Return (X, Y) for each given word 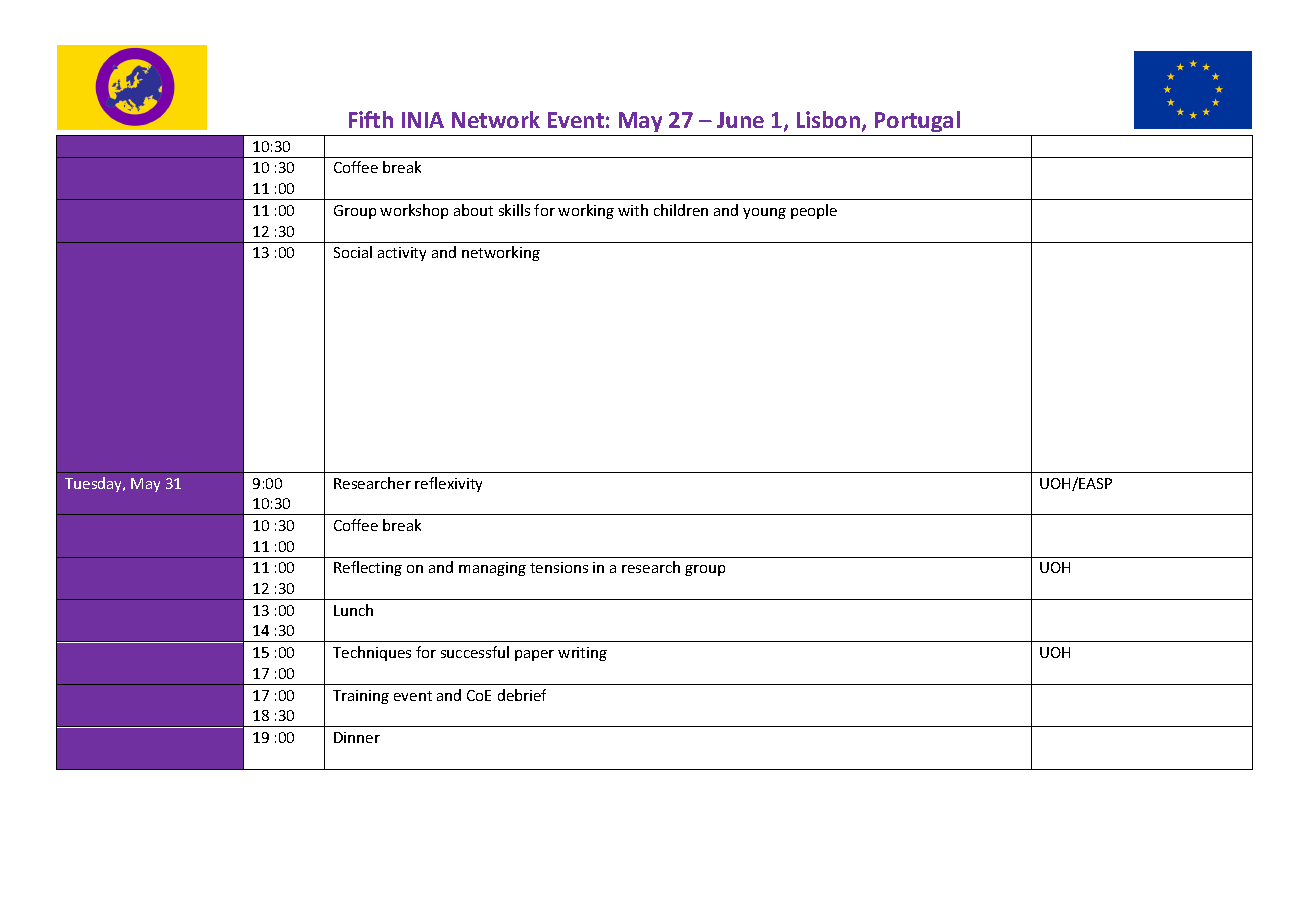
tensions (559, 567)
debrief (522, 695)
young (764, 213)
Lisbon (830, 121)
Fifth (371, 119)
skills (514, 210)
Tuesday (95, 484)
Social (353, 252)
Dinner (357, 737)
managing (492, 569)
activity (402, 254)
